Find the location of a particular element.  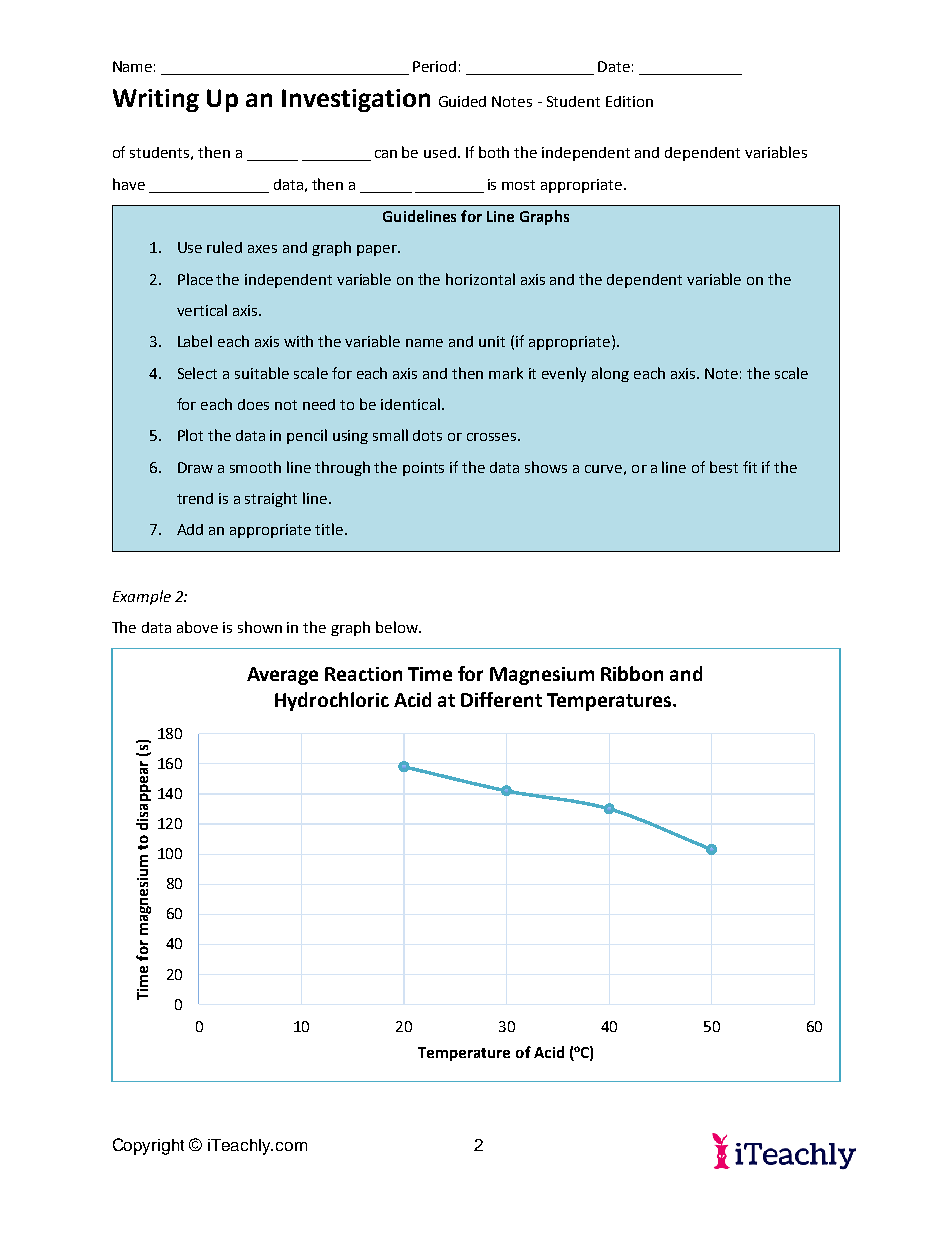

Different is located at coordinates (501, 699).
